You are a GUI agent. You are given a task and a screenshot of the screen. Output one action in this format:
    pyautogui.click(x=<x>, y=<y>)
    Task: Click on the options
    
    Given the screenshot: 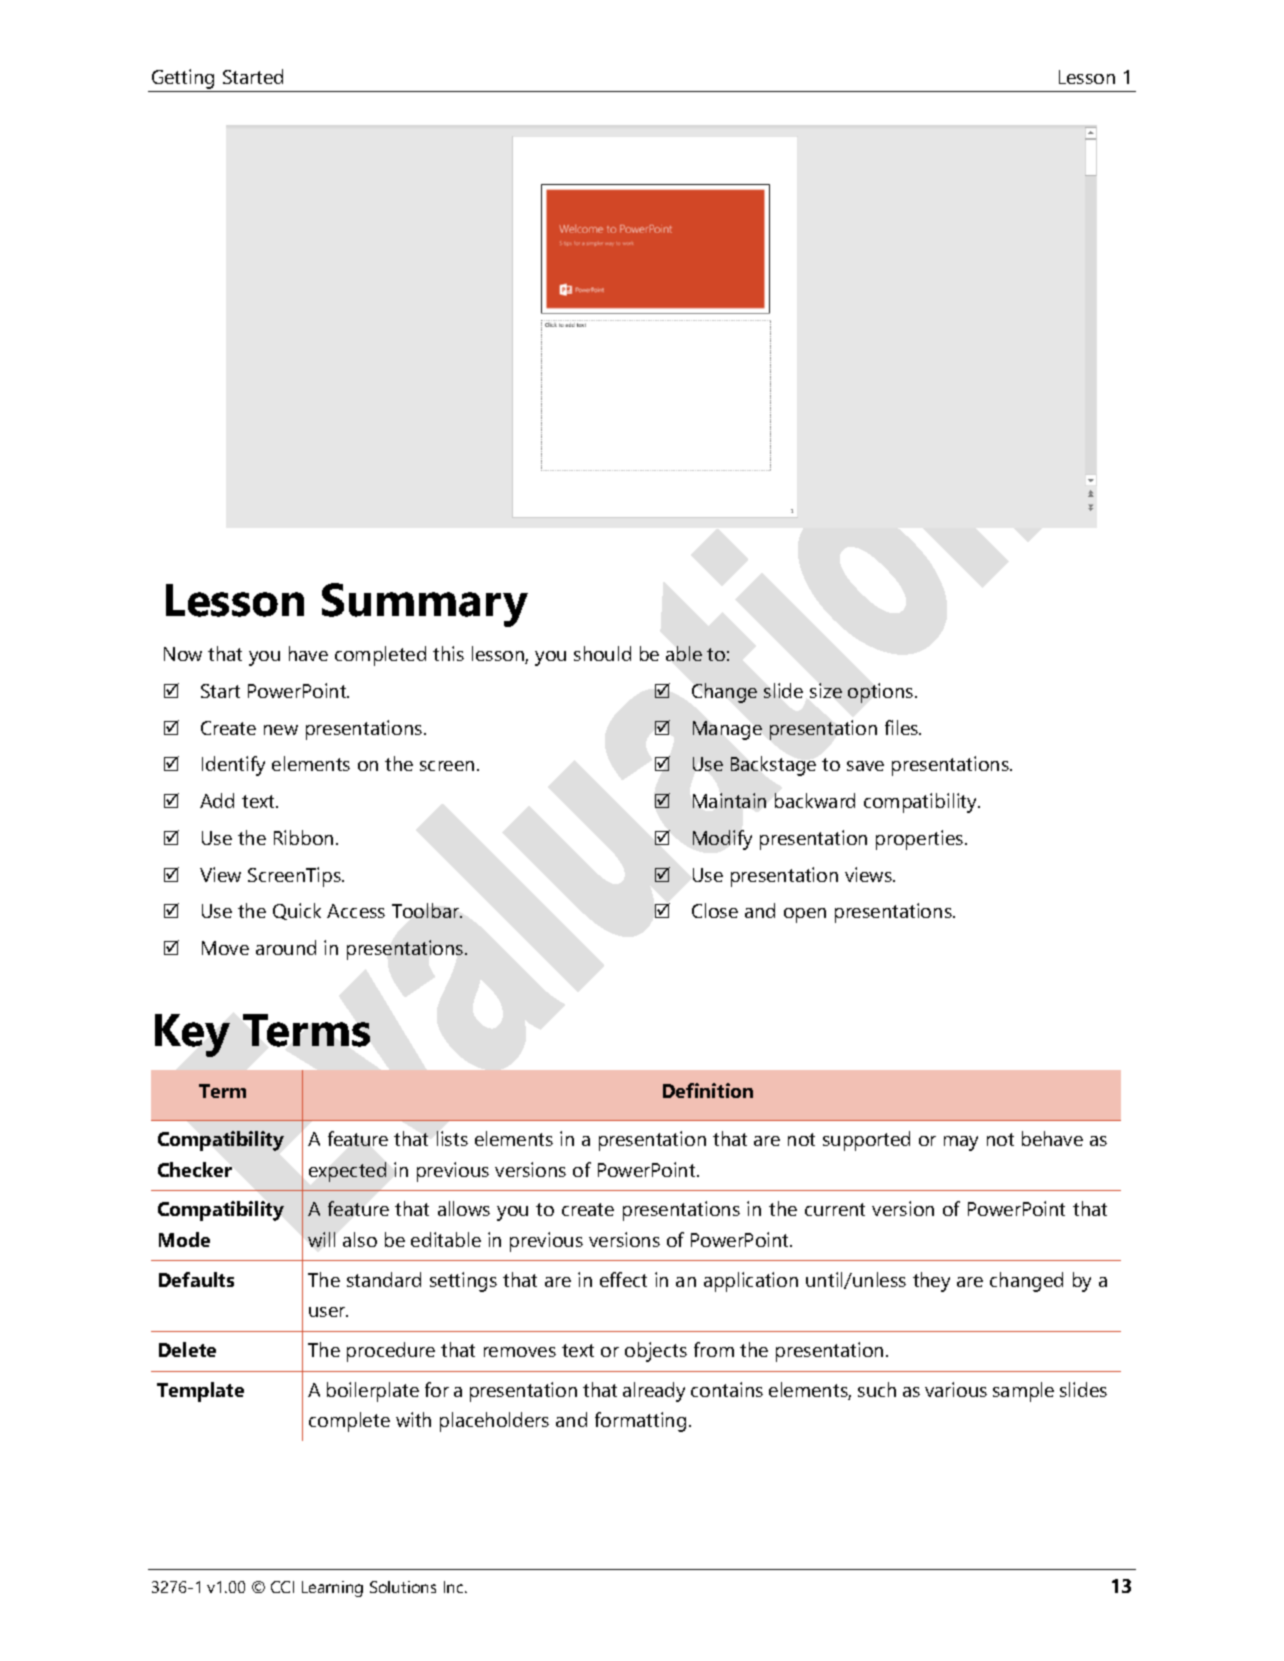 What is the action you would take?
    pyautogui.click(x=882, y=693)
